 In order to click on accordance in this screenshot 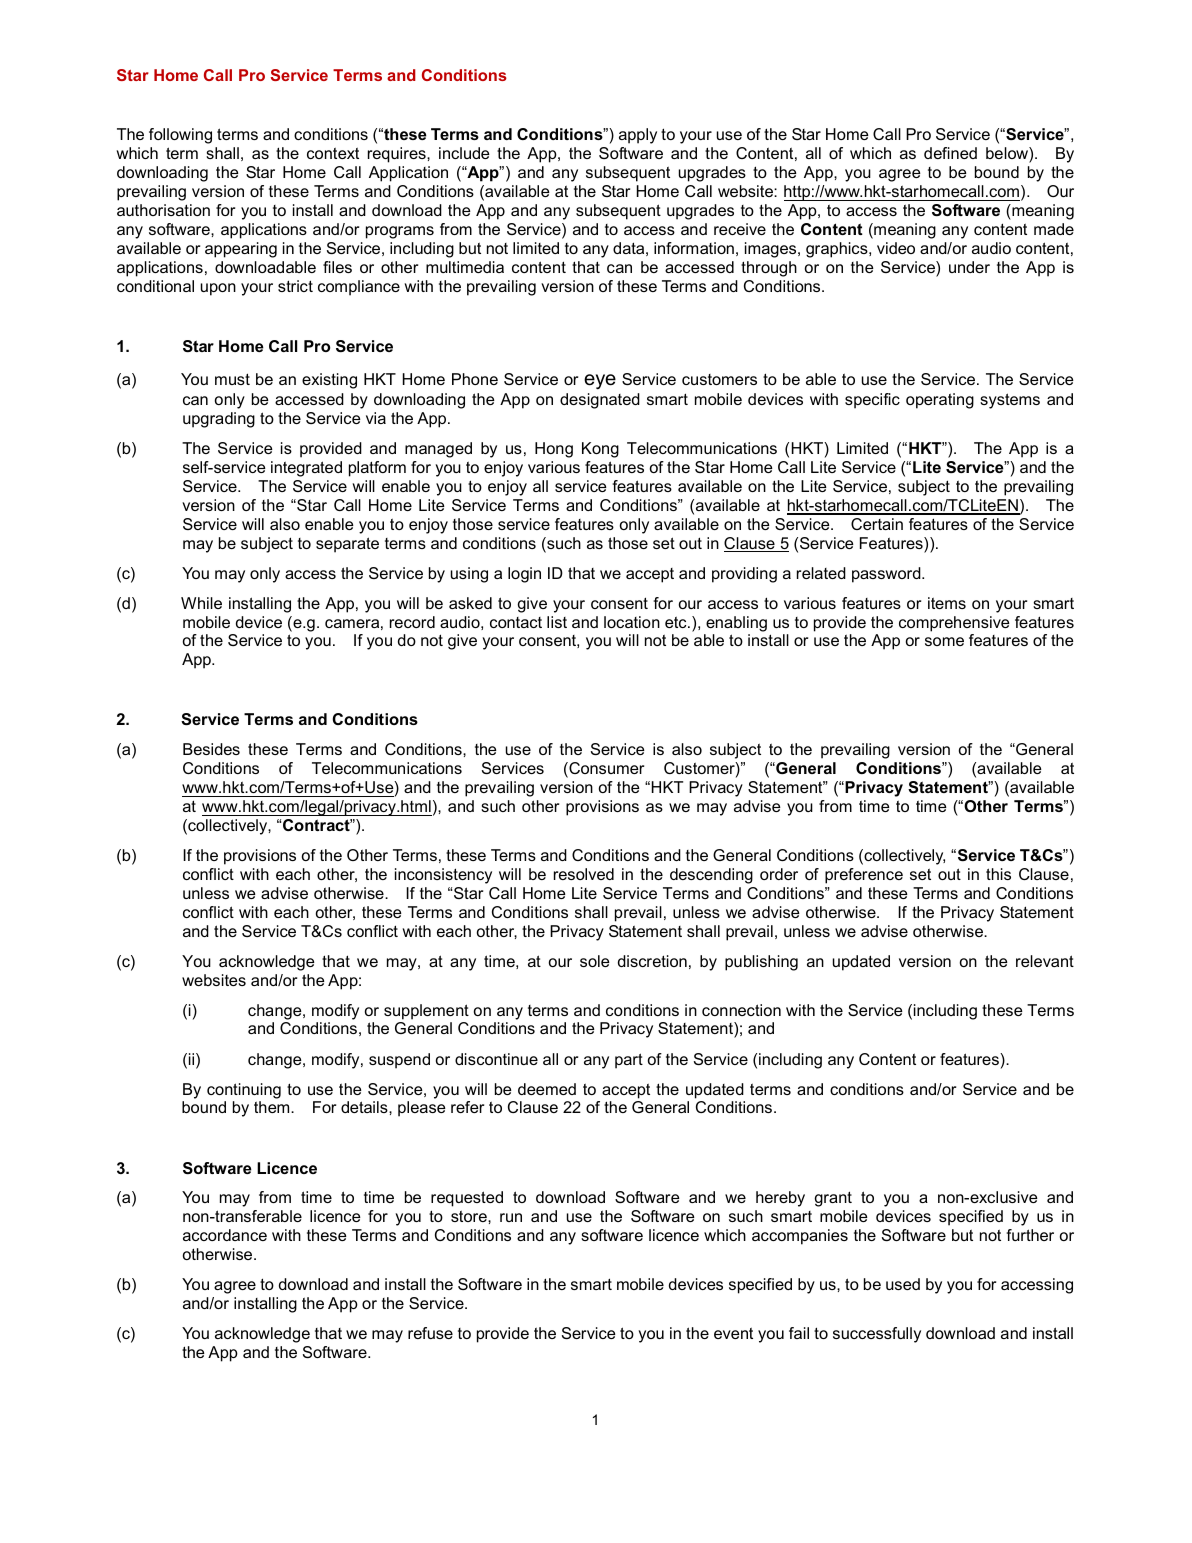, I will do `click(225, 1235)`.
